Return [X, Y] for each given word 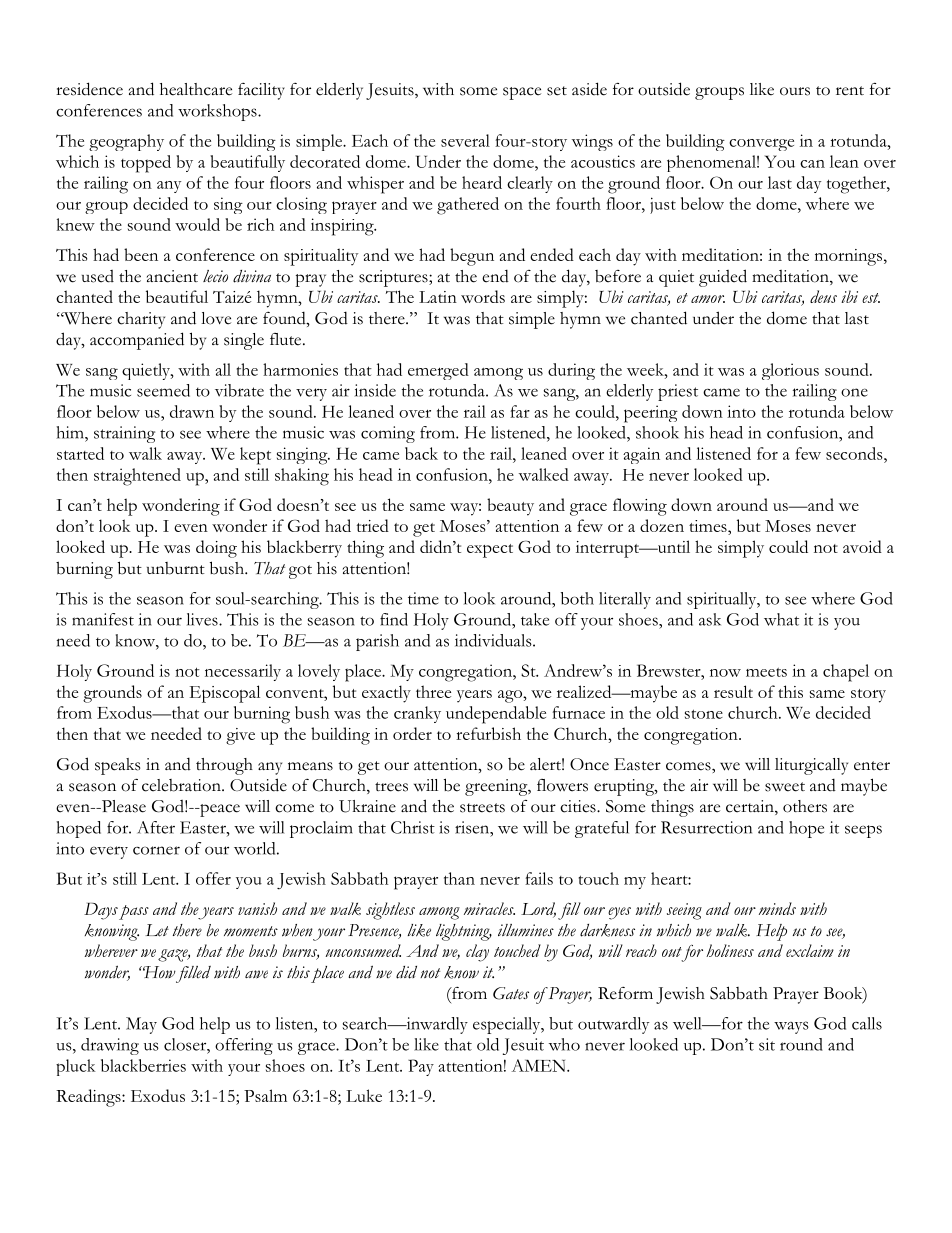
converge [761, 145]
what [781, 619]
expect [490, 551]
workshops [218, 112]
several [465, 140]
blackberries [143, 1065]
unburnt [176, 568]
